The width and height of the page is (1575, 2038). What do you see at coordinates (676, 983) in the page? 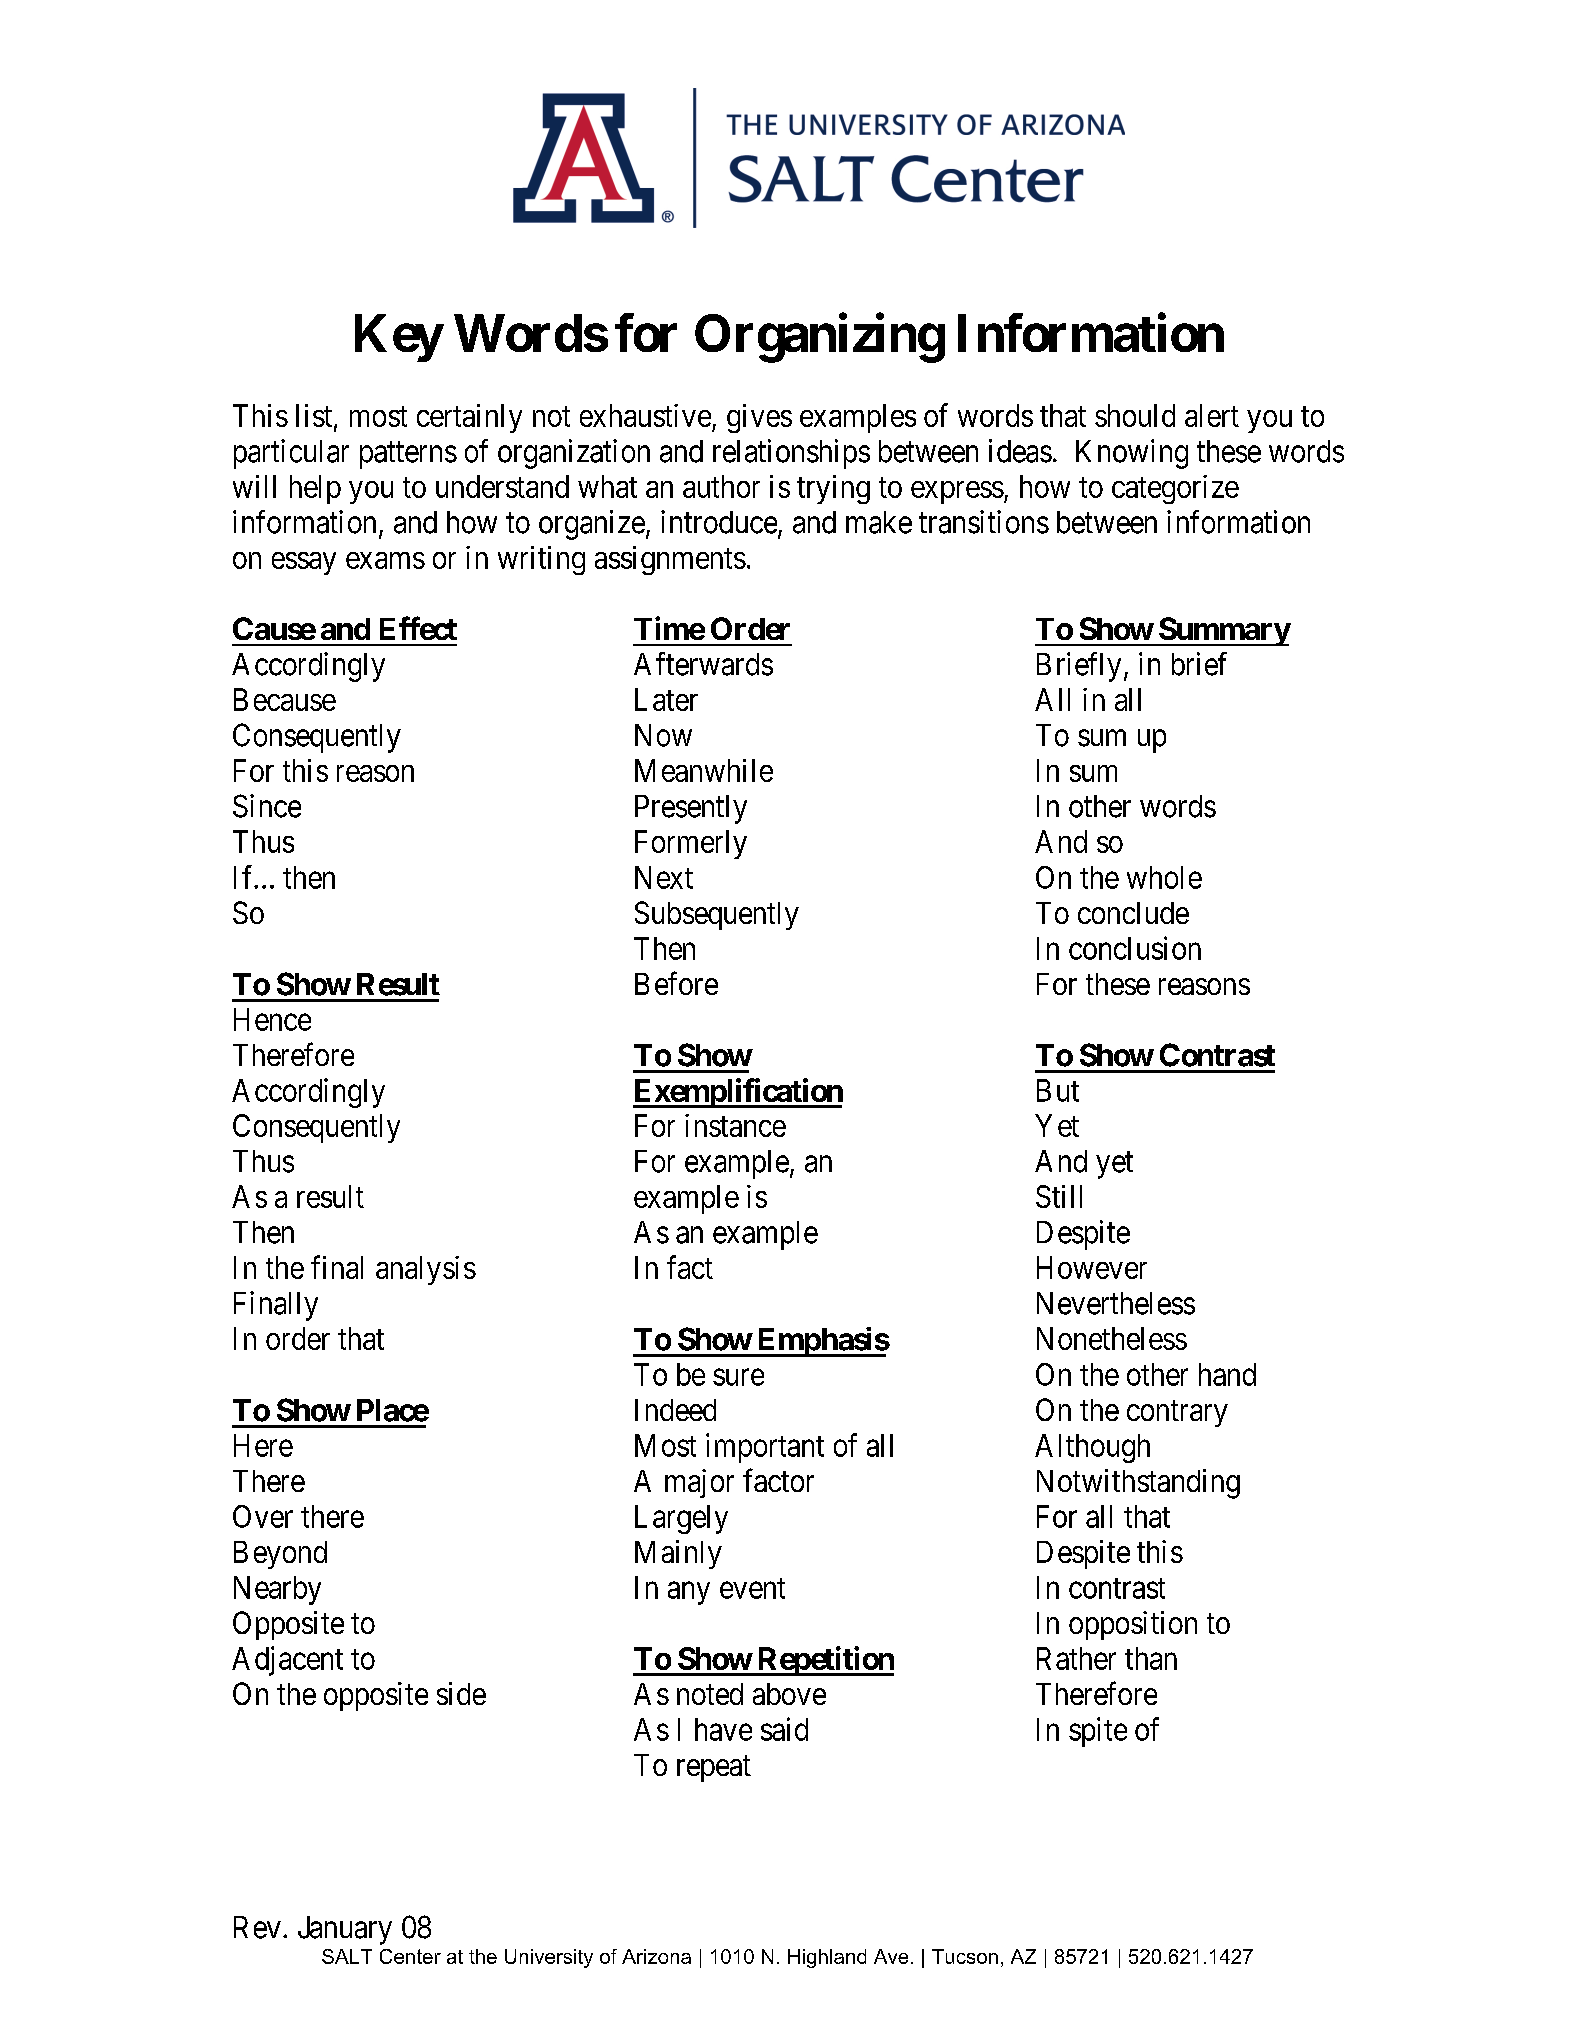
I see `Before` at bounding box center [676, 983].
